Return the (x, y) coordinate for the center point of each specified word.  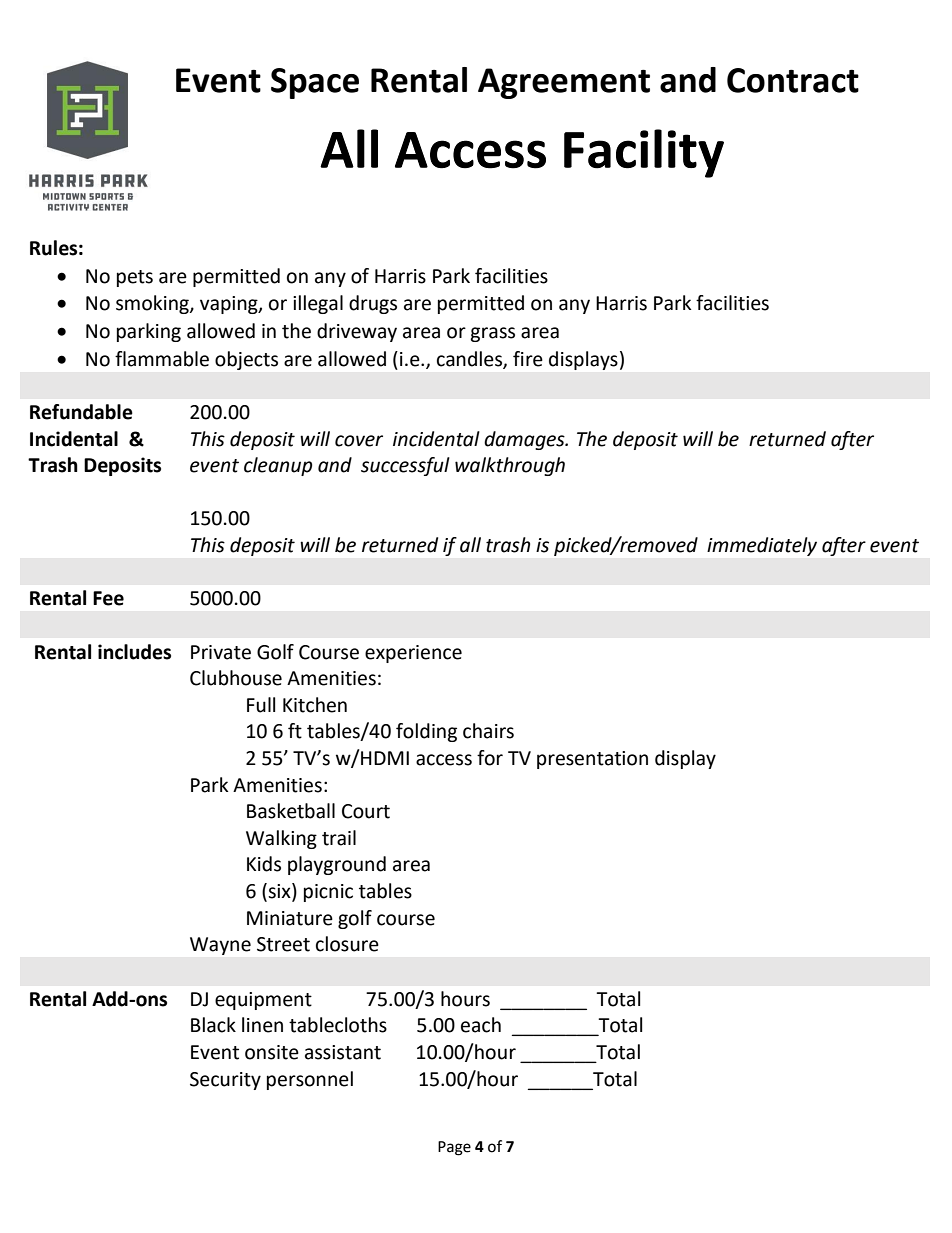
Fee (108, 598)
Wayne (220, 946)
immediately (762, 546)
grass (492, 334)
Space (315, 83)
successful (405, 466)
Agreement (564, 83)
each (481, 1025)
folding (426, 732)
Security (225, 1081)
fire (528, 359)
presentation (592, 760)
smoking (153, 304)
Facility (644, 153)
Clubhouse (236, 678)
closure (347, 944)
